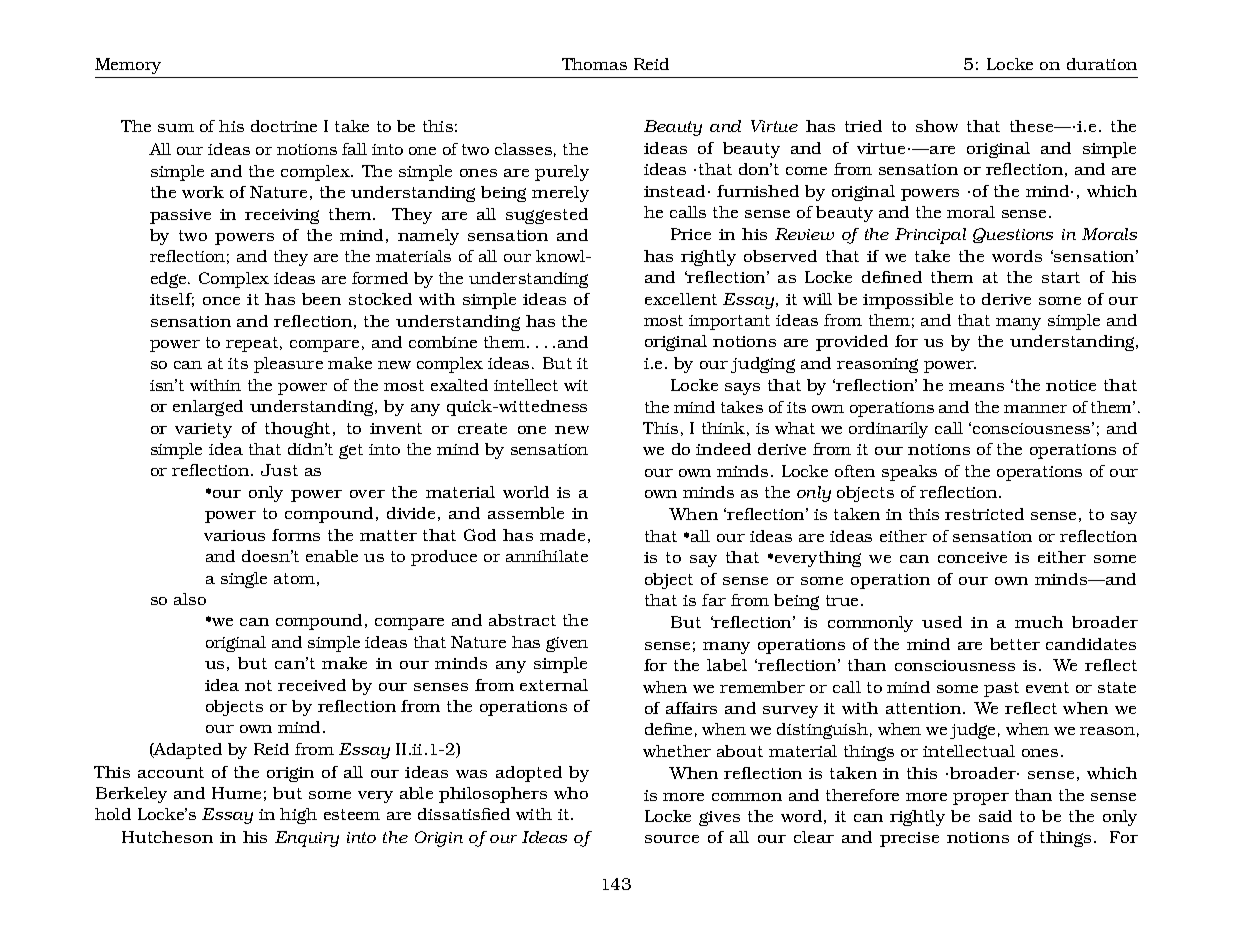 This screenshot has width=1233, height=952. What do you see at coordinates (723, 449) in the screenshot?
I see `indeed` at bounding box center [723, 449].
